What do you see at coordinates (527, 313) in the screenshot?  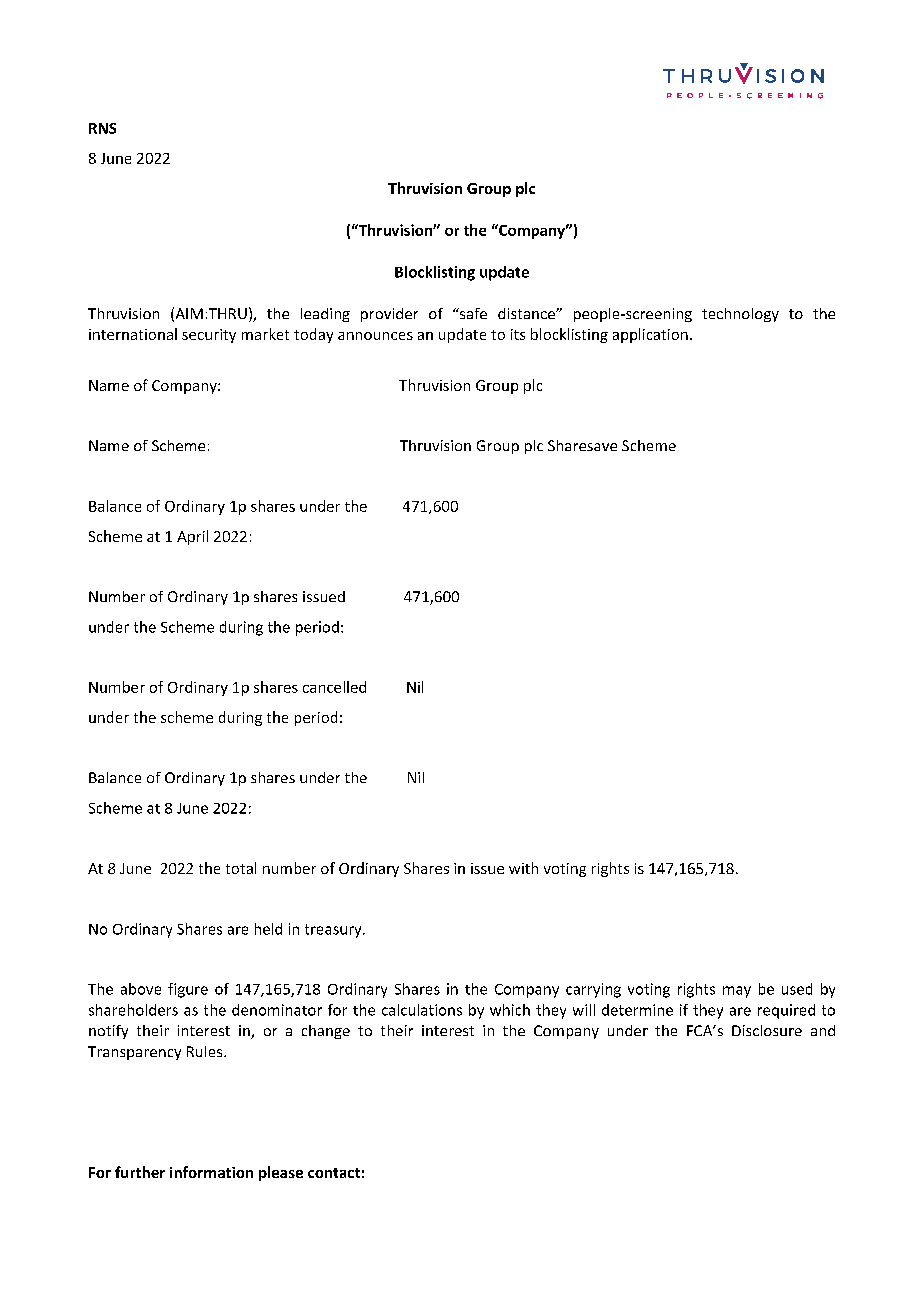 I see `distance` at bounding box center [527, 313].
